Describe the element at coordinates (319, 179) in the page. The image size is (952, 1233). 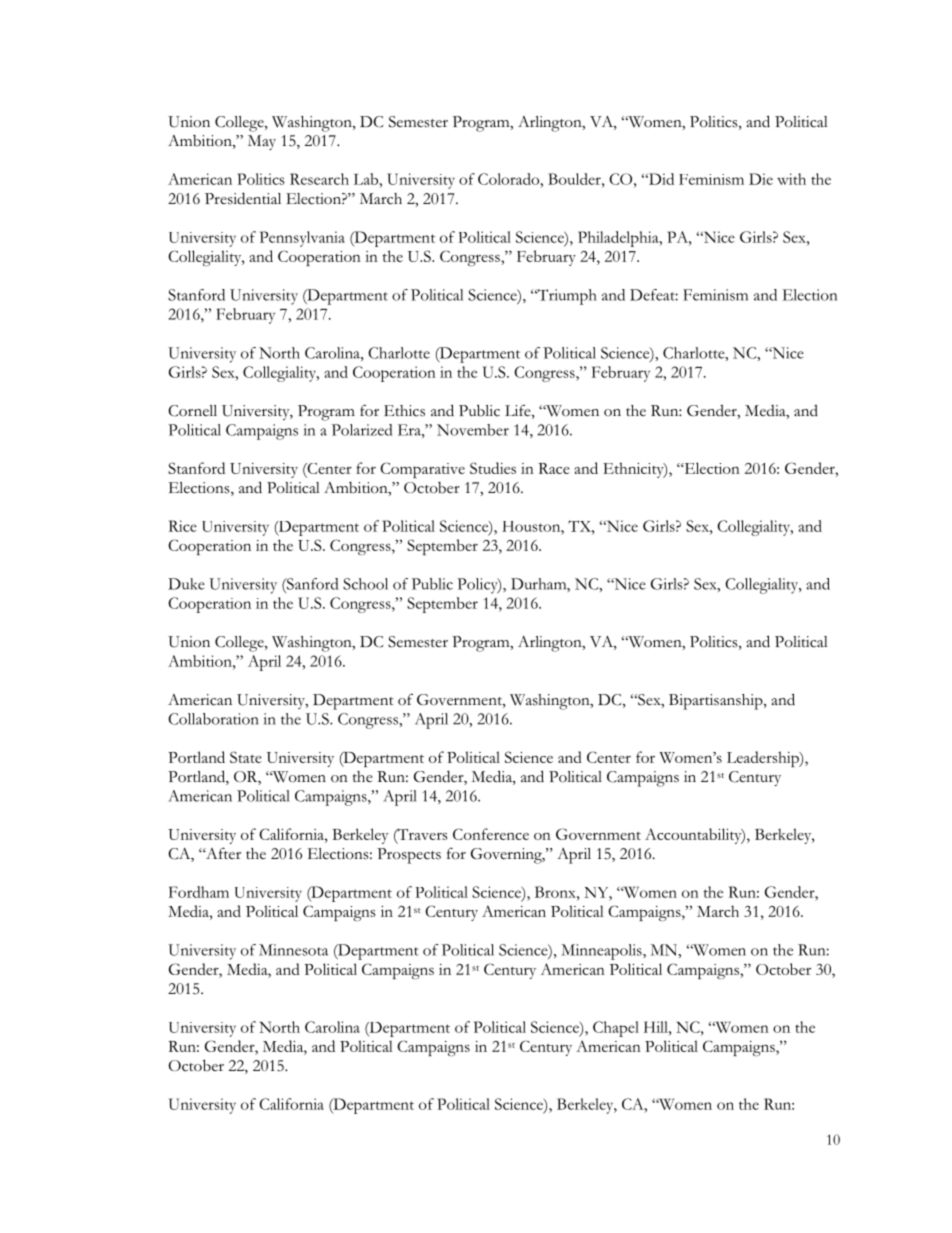
I see `Research` at that location.
